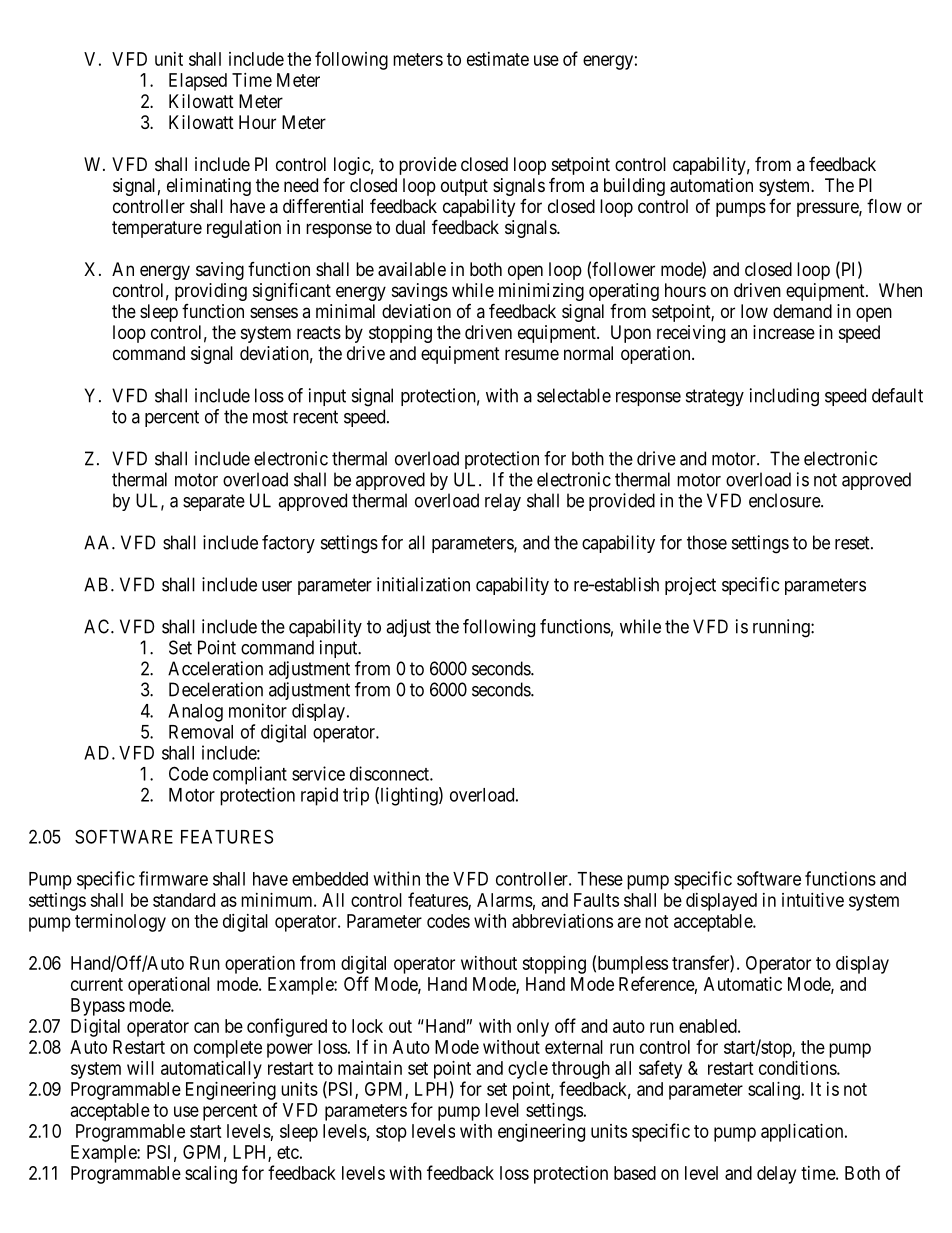  Describe the element at coordinates (423, 584) in the screenshot. I see `initialization` at that location.
